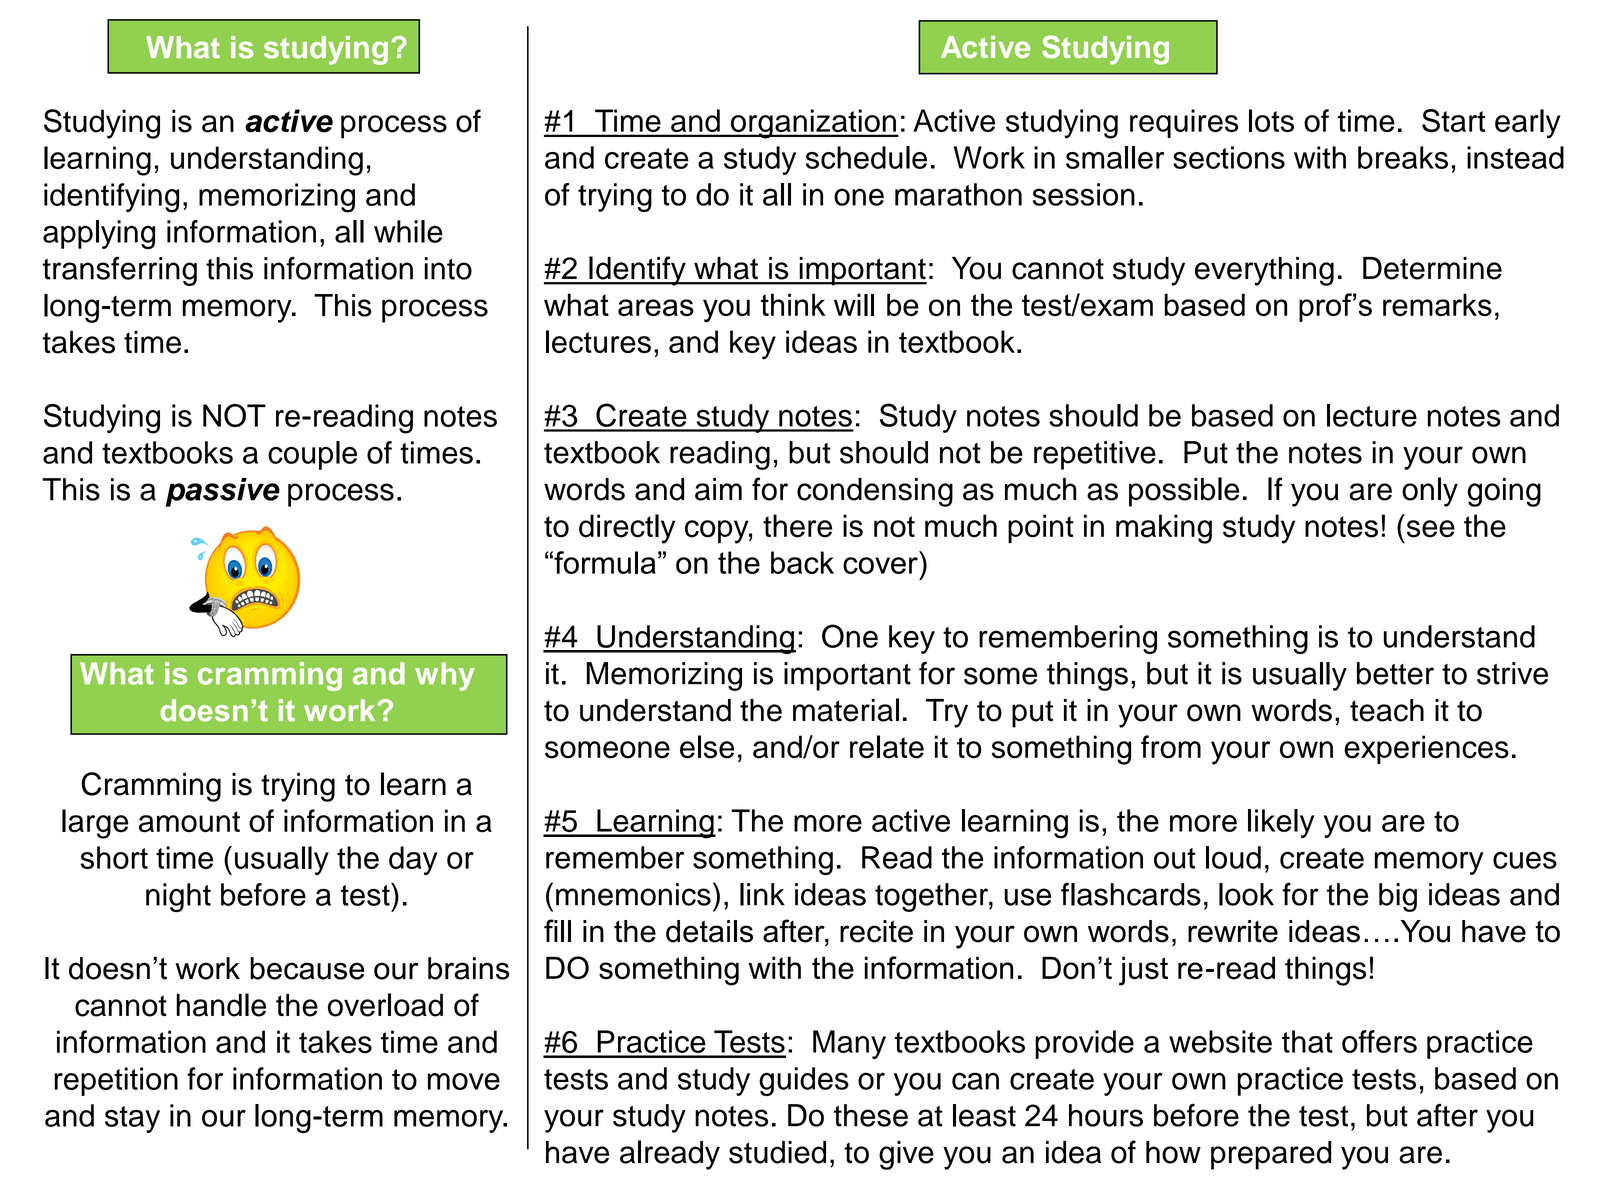  Describe the element at coordinates (132, 1119) in the image. I see `stay` at that location.
